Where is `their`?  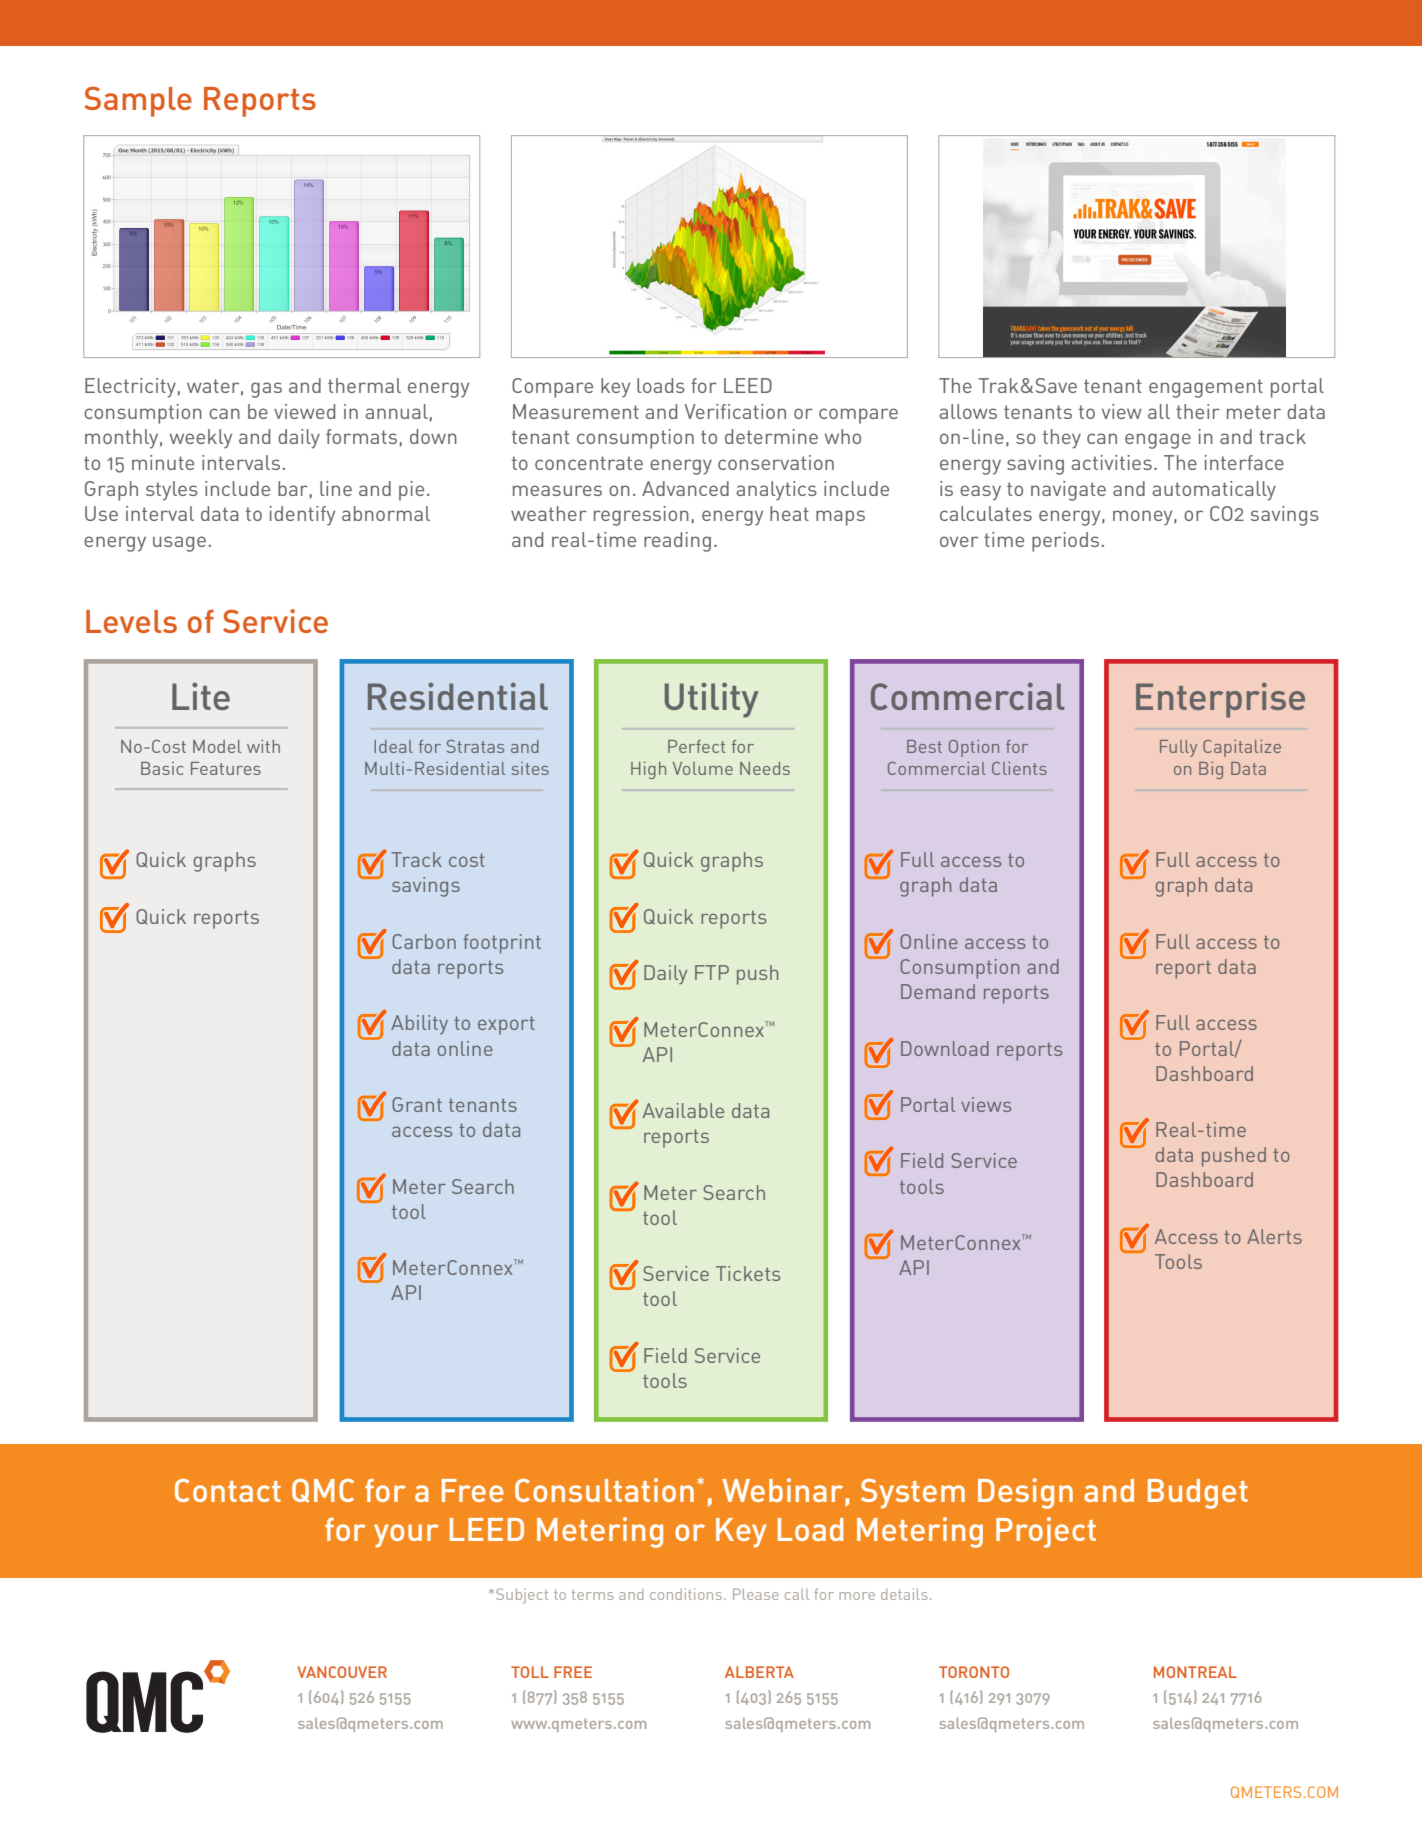 their is located at coordinates (1198, 411).
